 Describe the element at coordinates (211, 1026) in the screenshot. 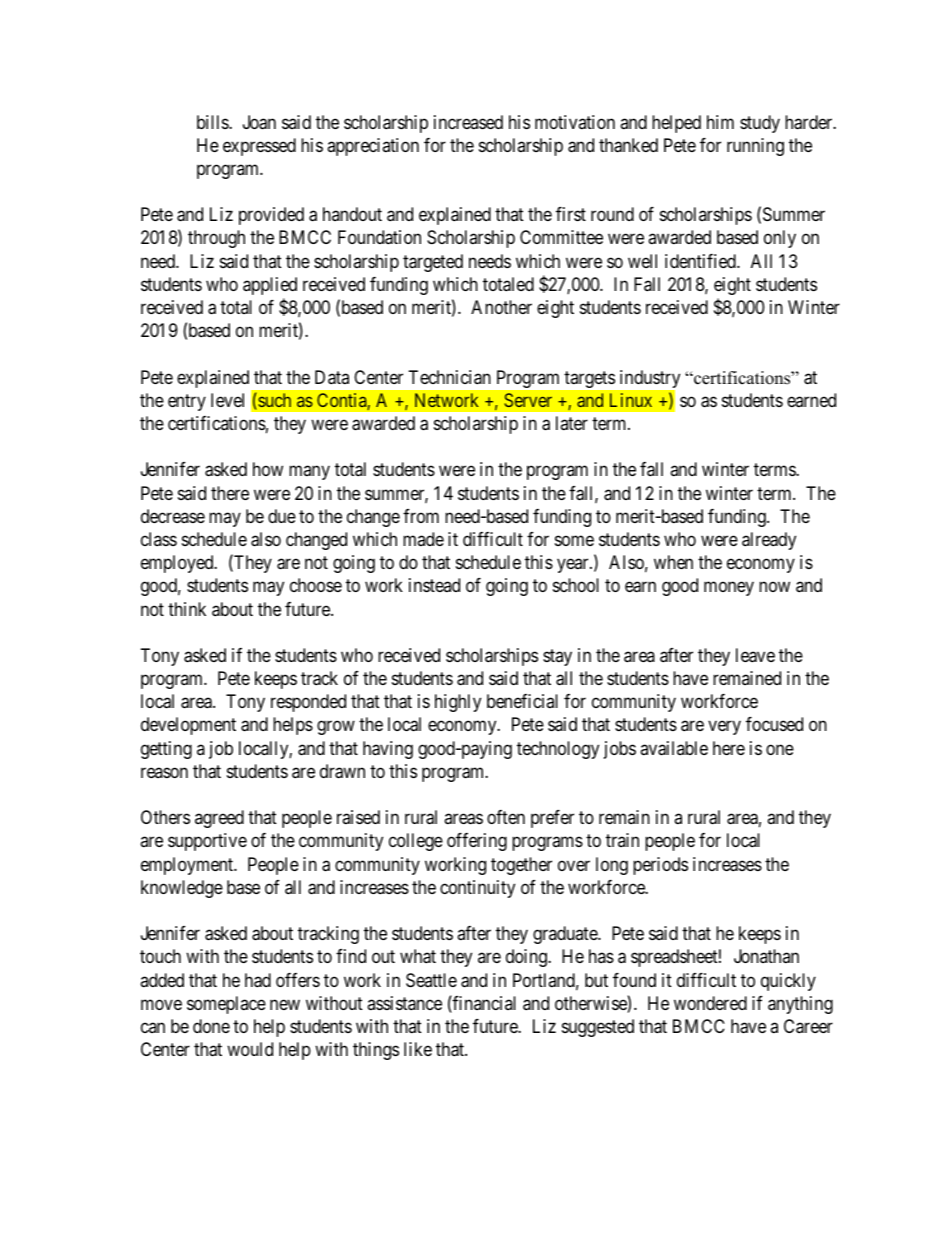

I see `done` at that location.
